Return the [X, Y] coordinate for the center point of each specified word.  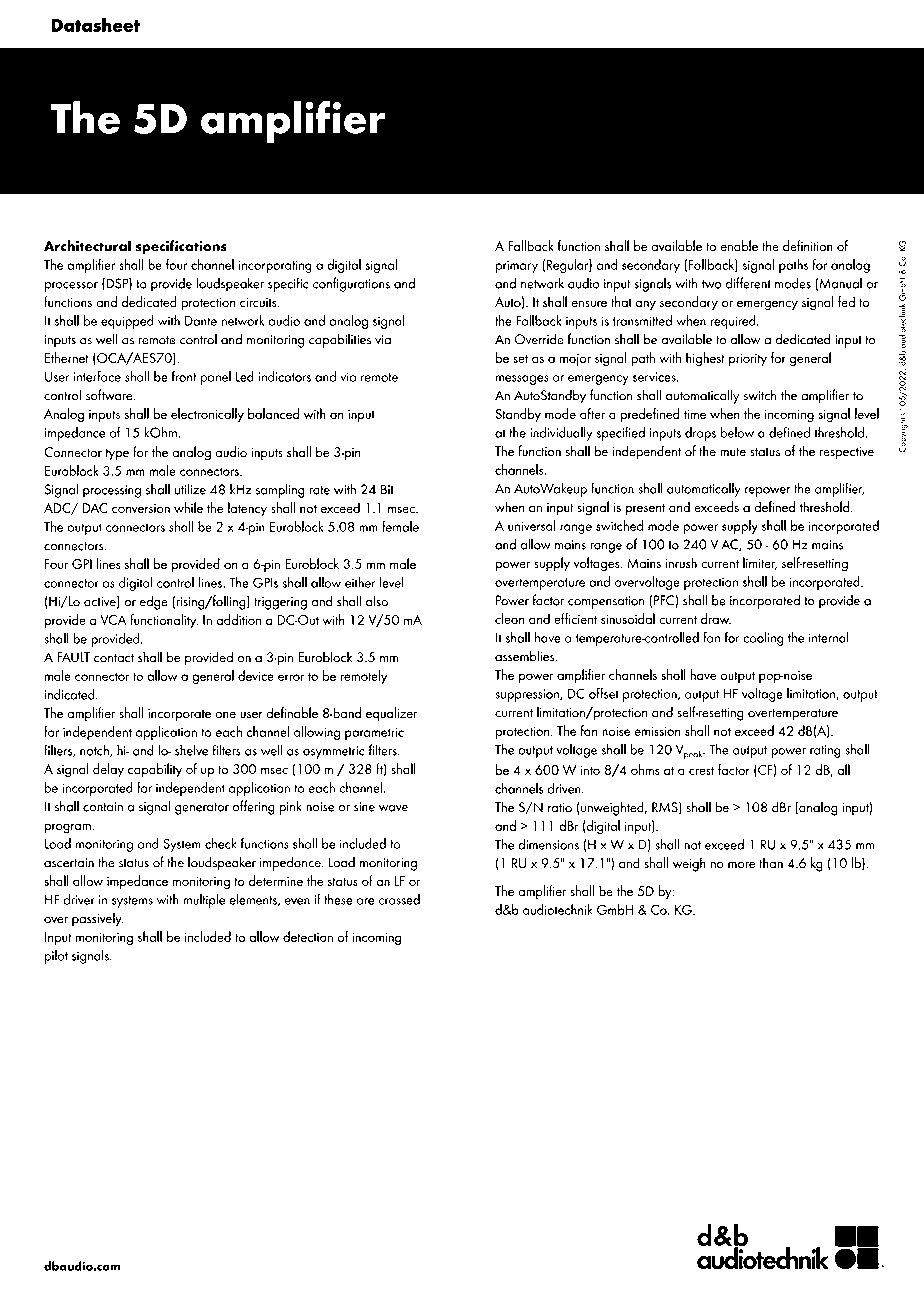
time [695, 414]
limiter [760, 563]
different [748, 283]
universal [532, 525]
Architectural [87, 246]
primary [517, 266]
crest [701, 770]
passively [98, 919]
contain [103, 807]
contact [114, 658]
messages [522, 380]
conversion [141, 509]
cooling [763, 638]
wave [393, 808]
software [110, 395]
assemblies [526, 656]
